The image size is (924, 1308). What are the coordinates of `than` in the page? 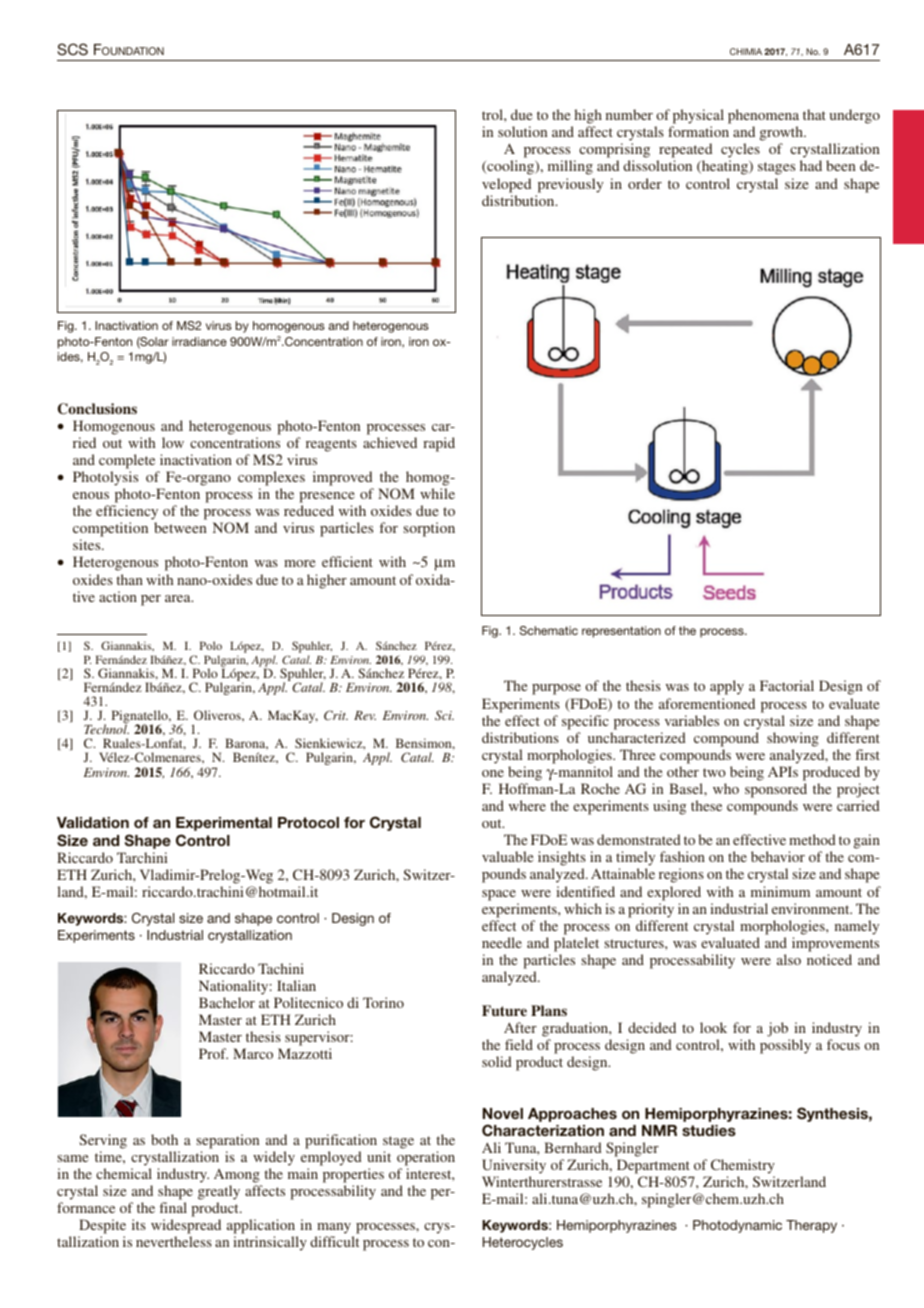 It's located at (130, 579).
